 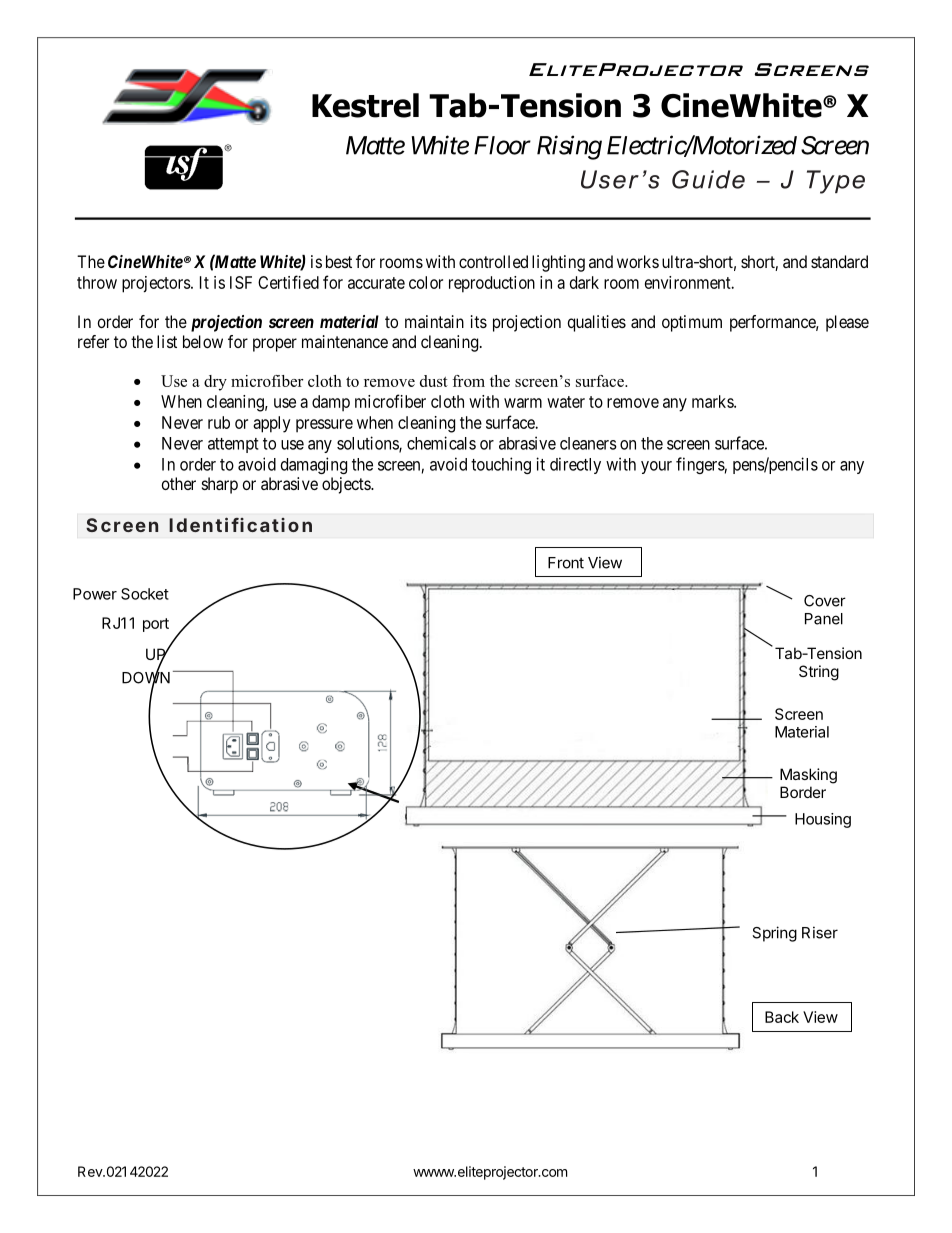 What do you see at coordinates (167, 341) in the page?
I see `list` at bounding box center [167, 341].
